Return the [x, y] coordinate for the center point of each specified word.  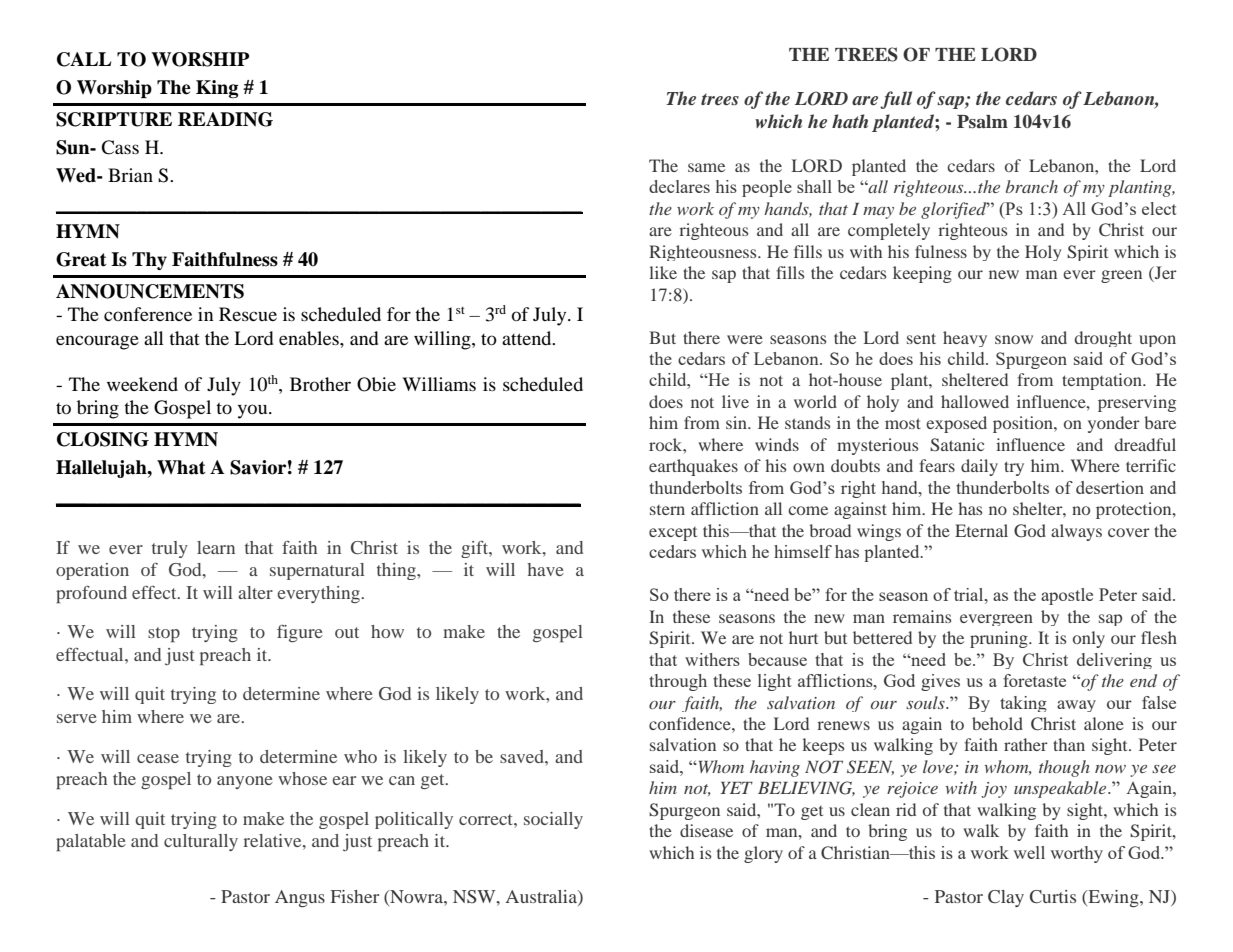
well [1029, 852]
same [706, 167]
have [545, 569]
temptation [1103, 381]
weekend [142, 384]
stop [164, 634]
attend [528, 338]
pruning [1000, 639]
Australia [542, 898]
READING [225, 119]
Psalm [982, 121]
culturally [201, 842]
